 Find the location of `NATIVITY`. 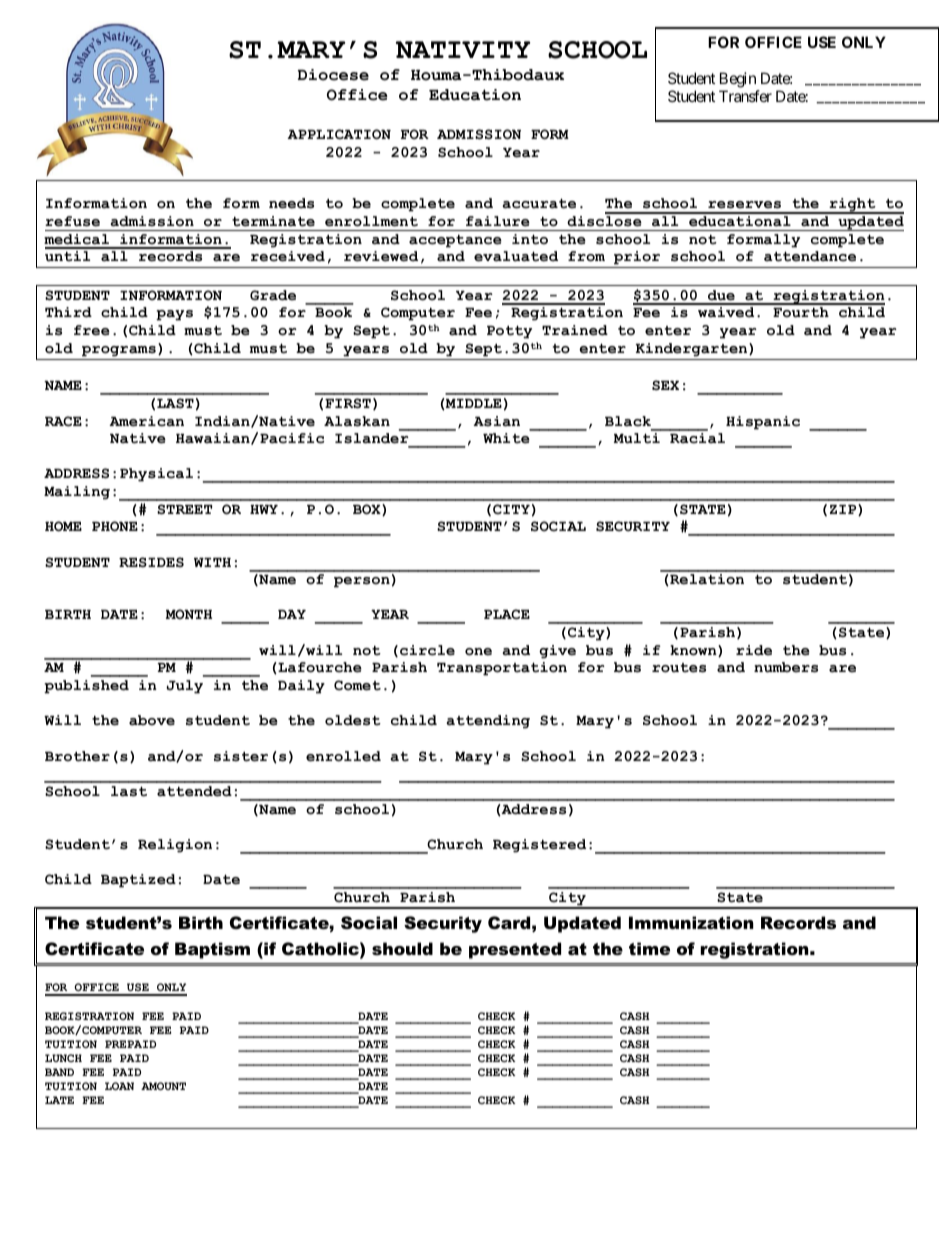

NATIVITY is located at coordinates (463, 49).
